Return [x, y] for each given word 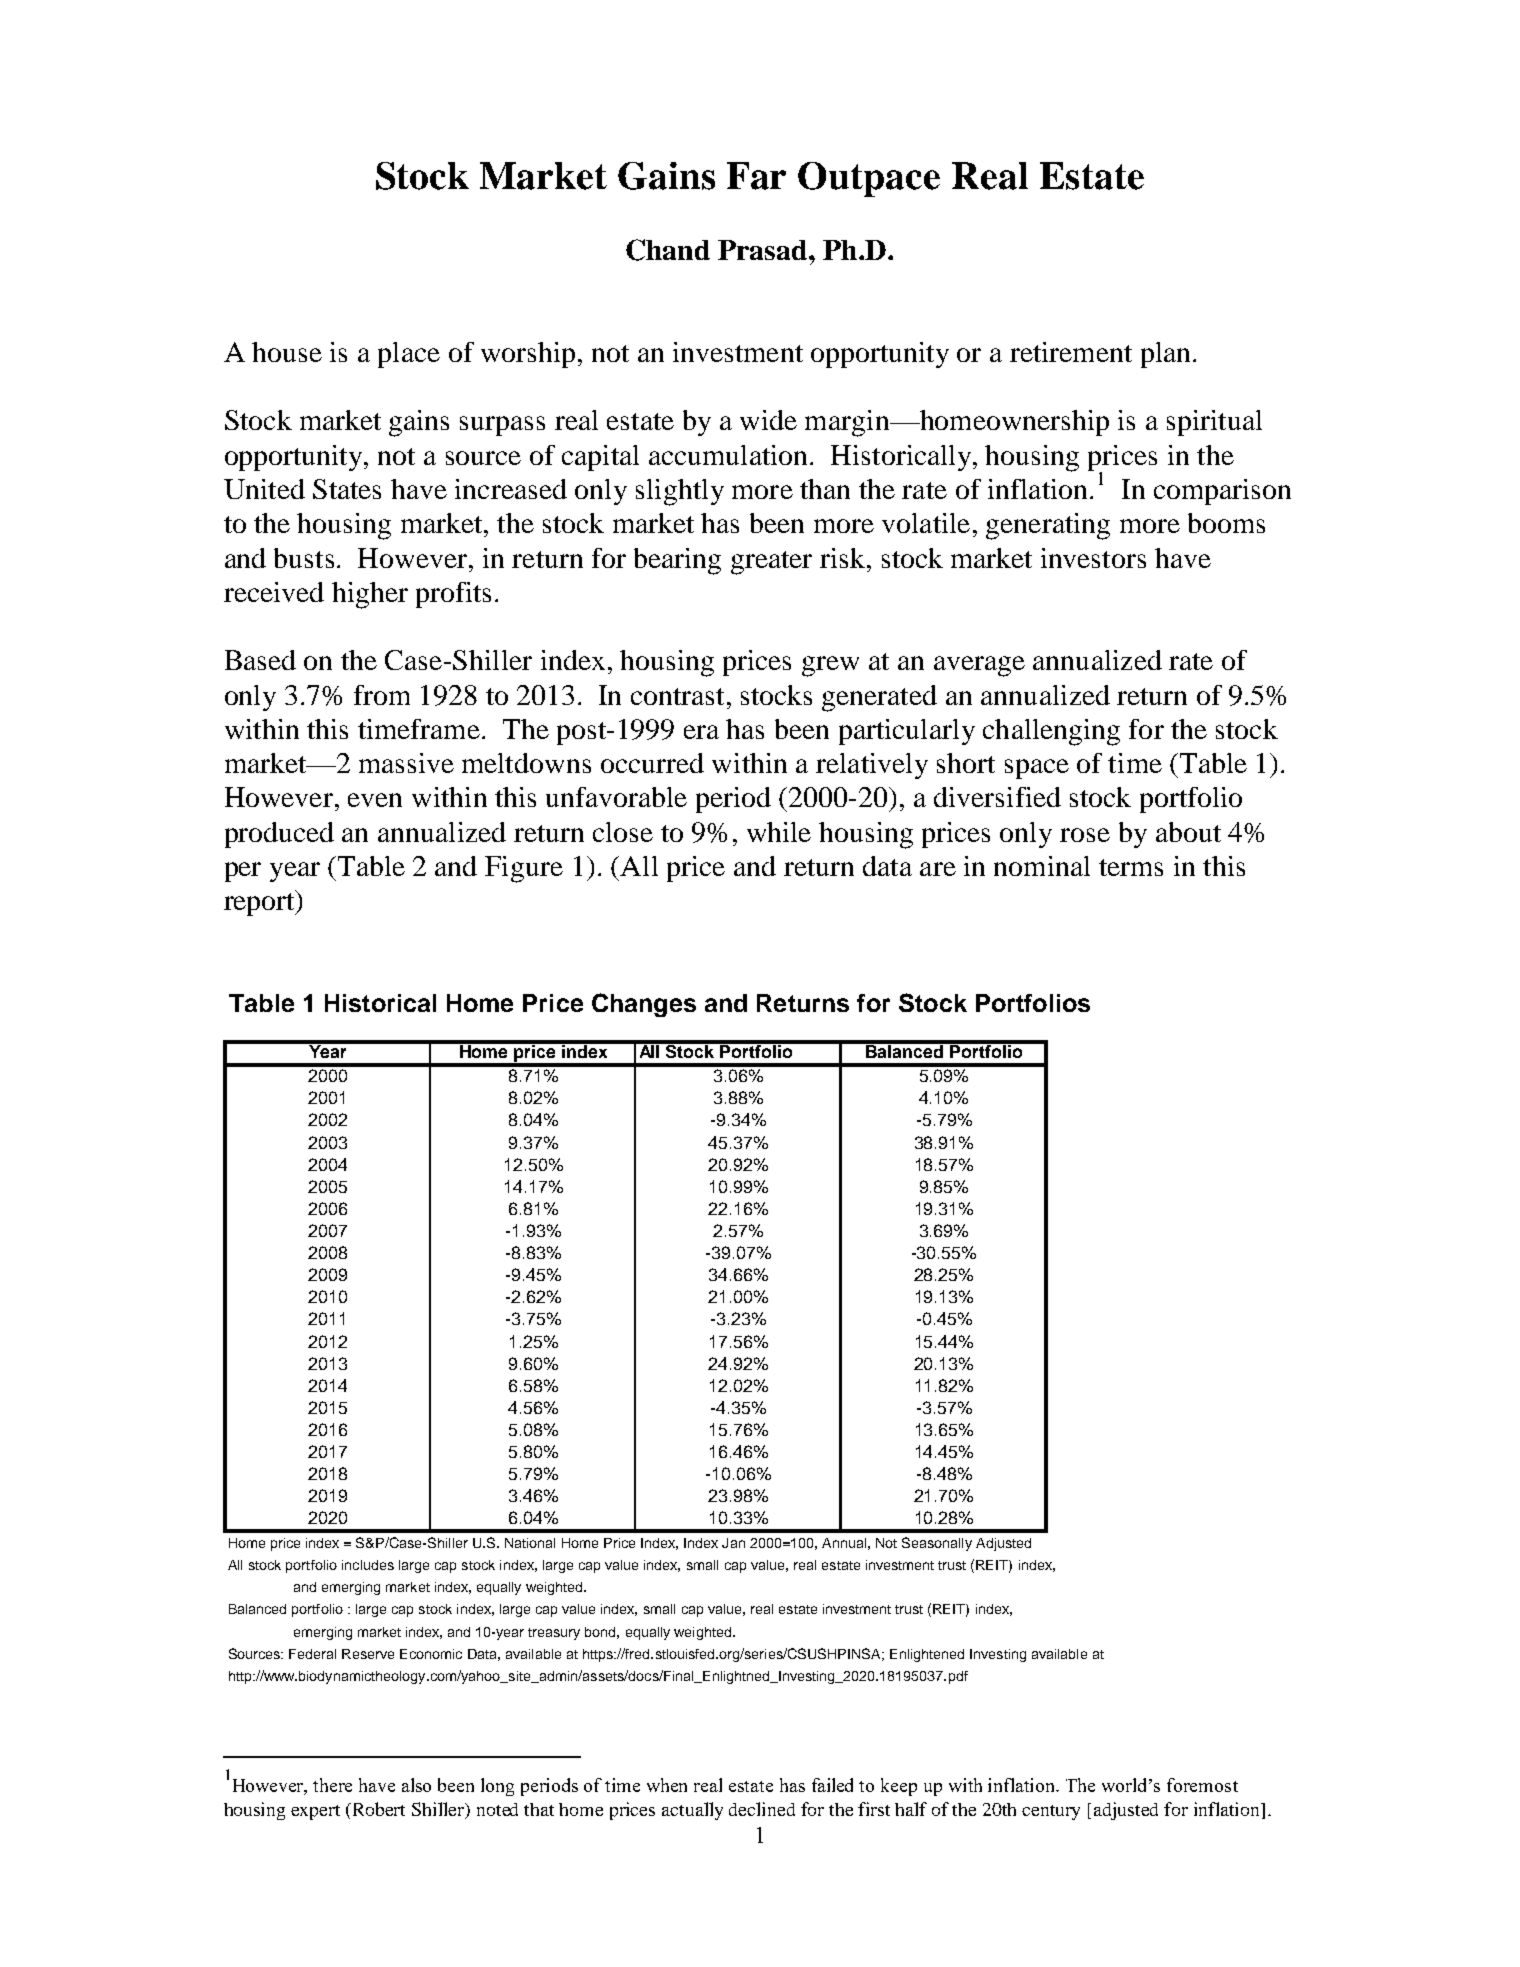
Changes [644, 1005]
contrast [677, 696]
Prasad [764, 250]
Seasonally [937, 1544]
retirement [1071, 352]
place [409, 355]
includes [368, 1565]
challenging [1051, 732]
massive [406, 763]
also [416, 1785]
